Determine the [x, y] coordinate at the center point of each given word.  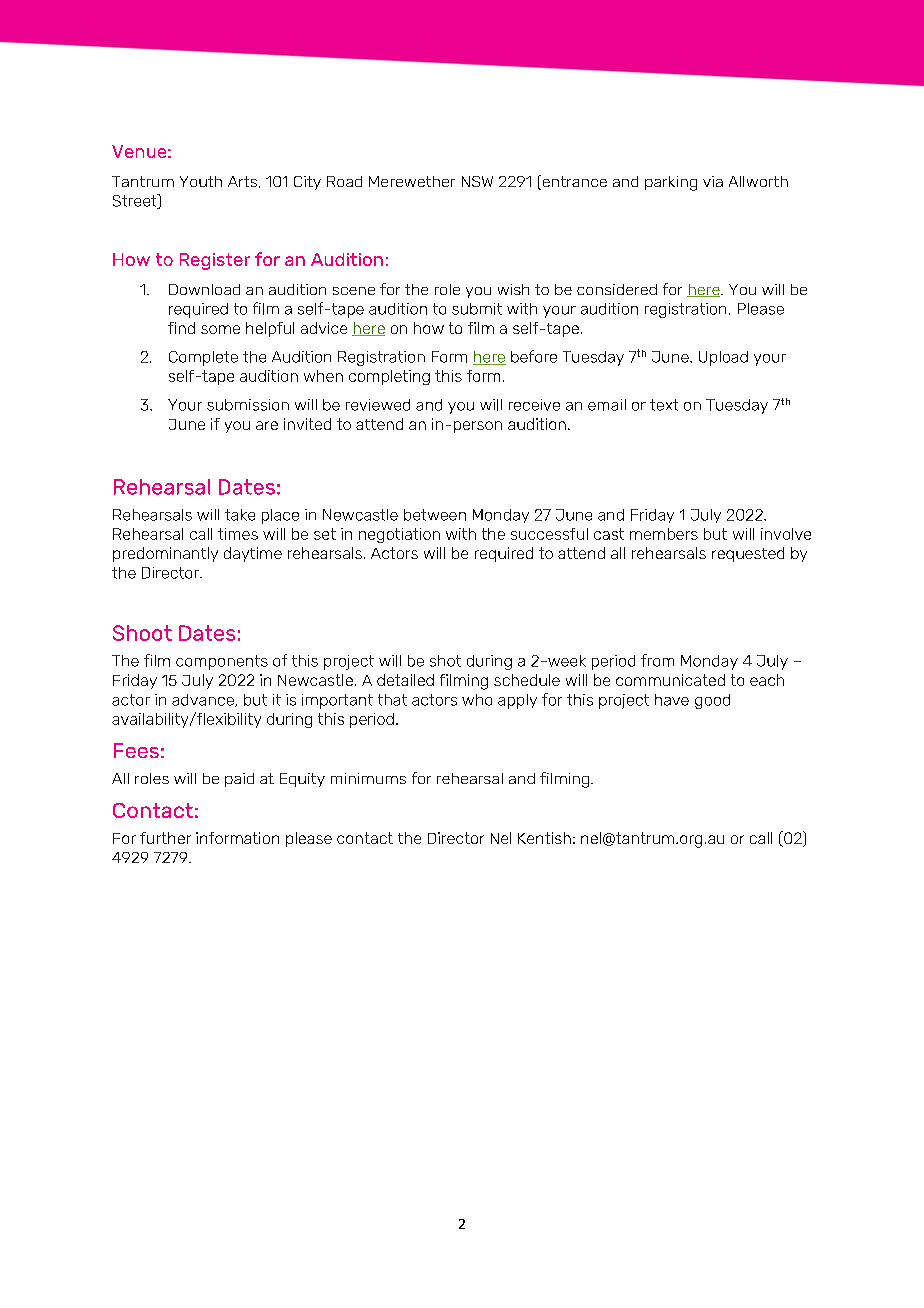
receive [534, 405]
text [664, 405]
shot [445, 661]
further [165, 838]
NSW [477, 181]
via [713, 181]
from [657, 660]
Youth [201, 181]
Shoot [142, 633]
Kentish [544, 838]
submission [248, 405]
